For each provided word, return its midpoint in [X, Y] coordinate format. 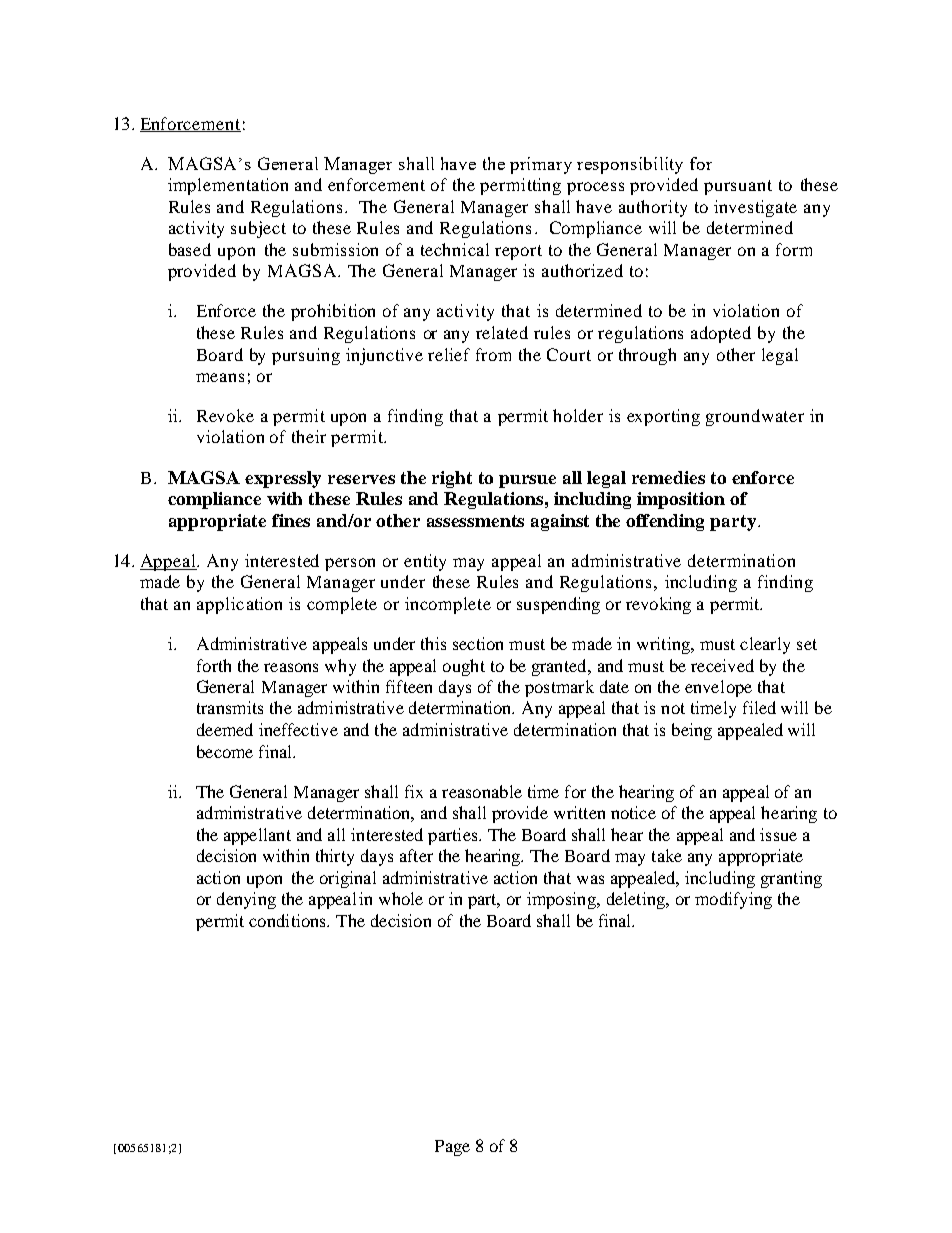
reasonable [482, 791]
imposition [681, 500]
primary [541, 165]
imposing [562, 900]
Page [452, 1148]
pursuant [738, 187]
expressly [283, 479]
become [225, 751]
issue [778, 834]
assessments [475, 521]
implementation [228, 186]
